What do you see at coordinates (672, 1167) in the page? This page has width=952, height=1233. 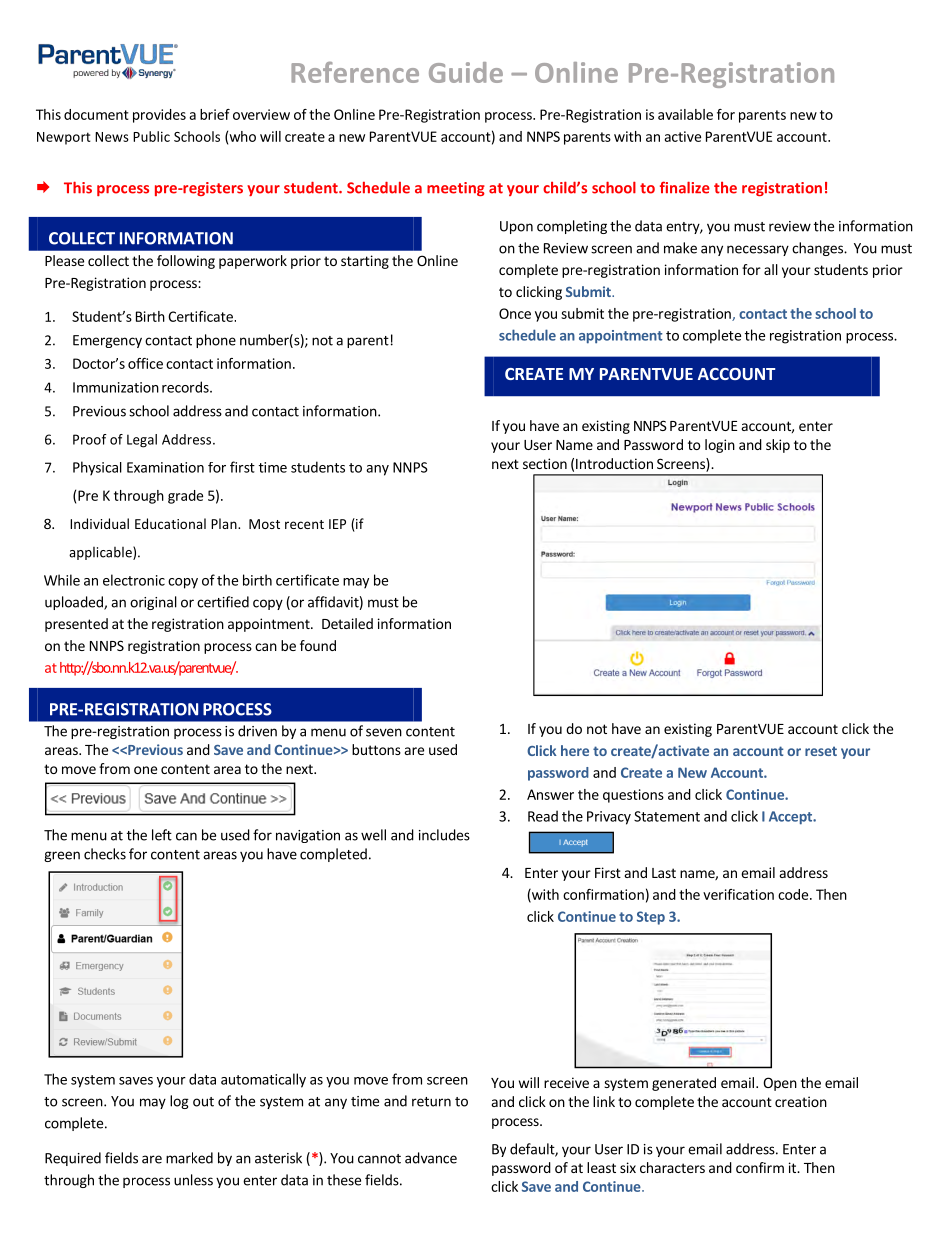 I see `characters` at bounding box center [672, 1167].
